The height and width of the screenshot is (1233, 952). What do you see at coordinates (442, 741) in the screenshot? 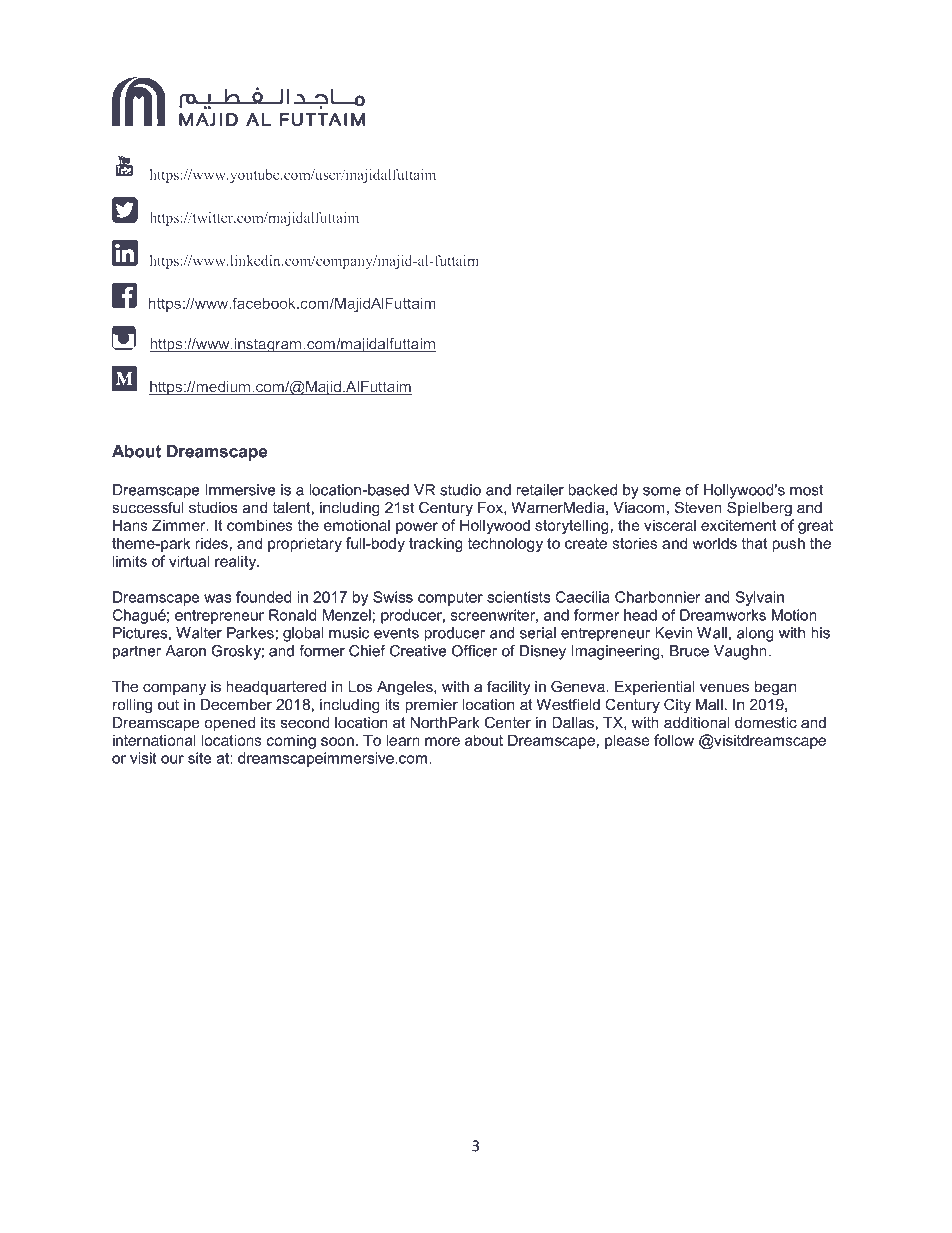
I see `more` at bounding box center [442, 741].
